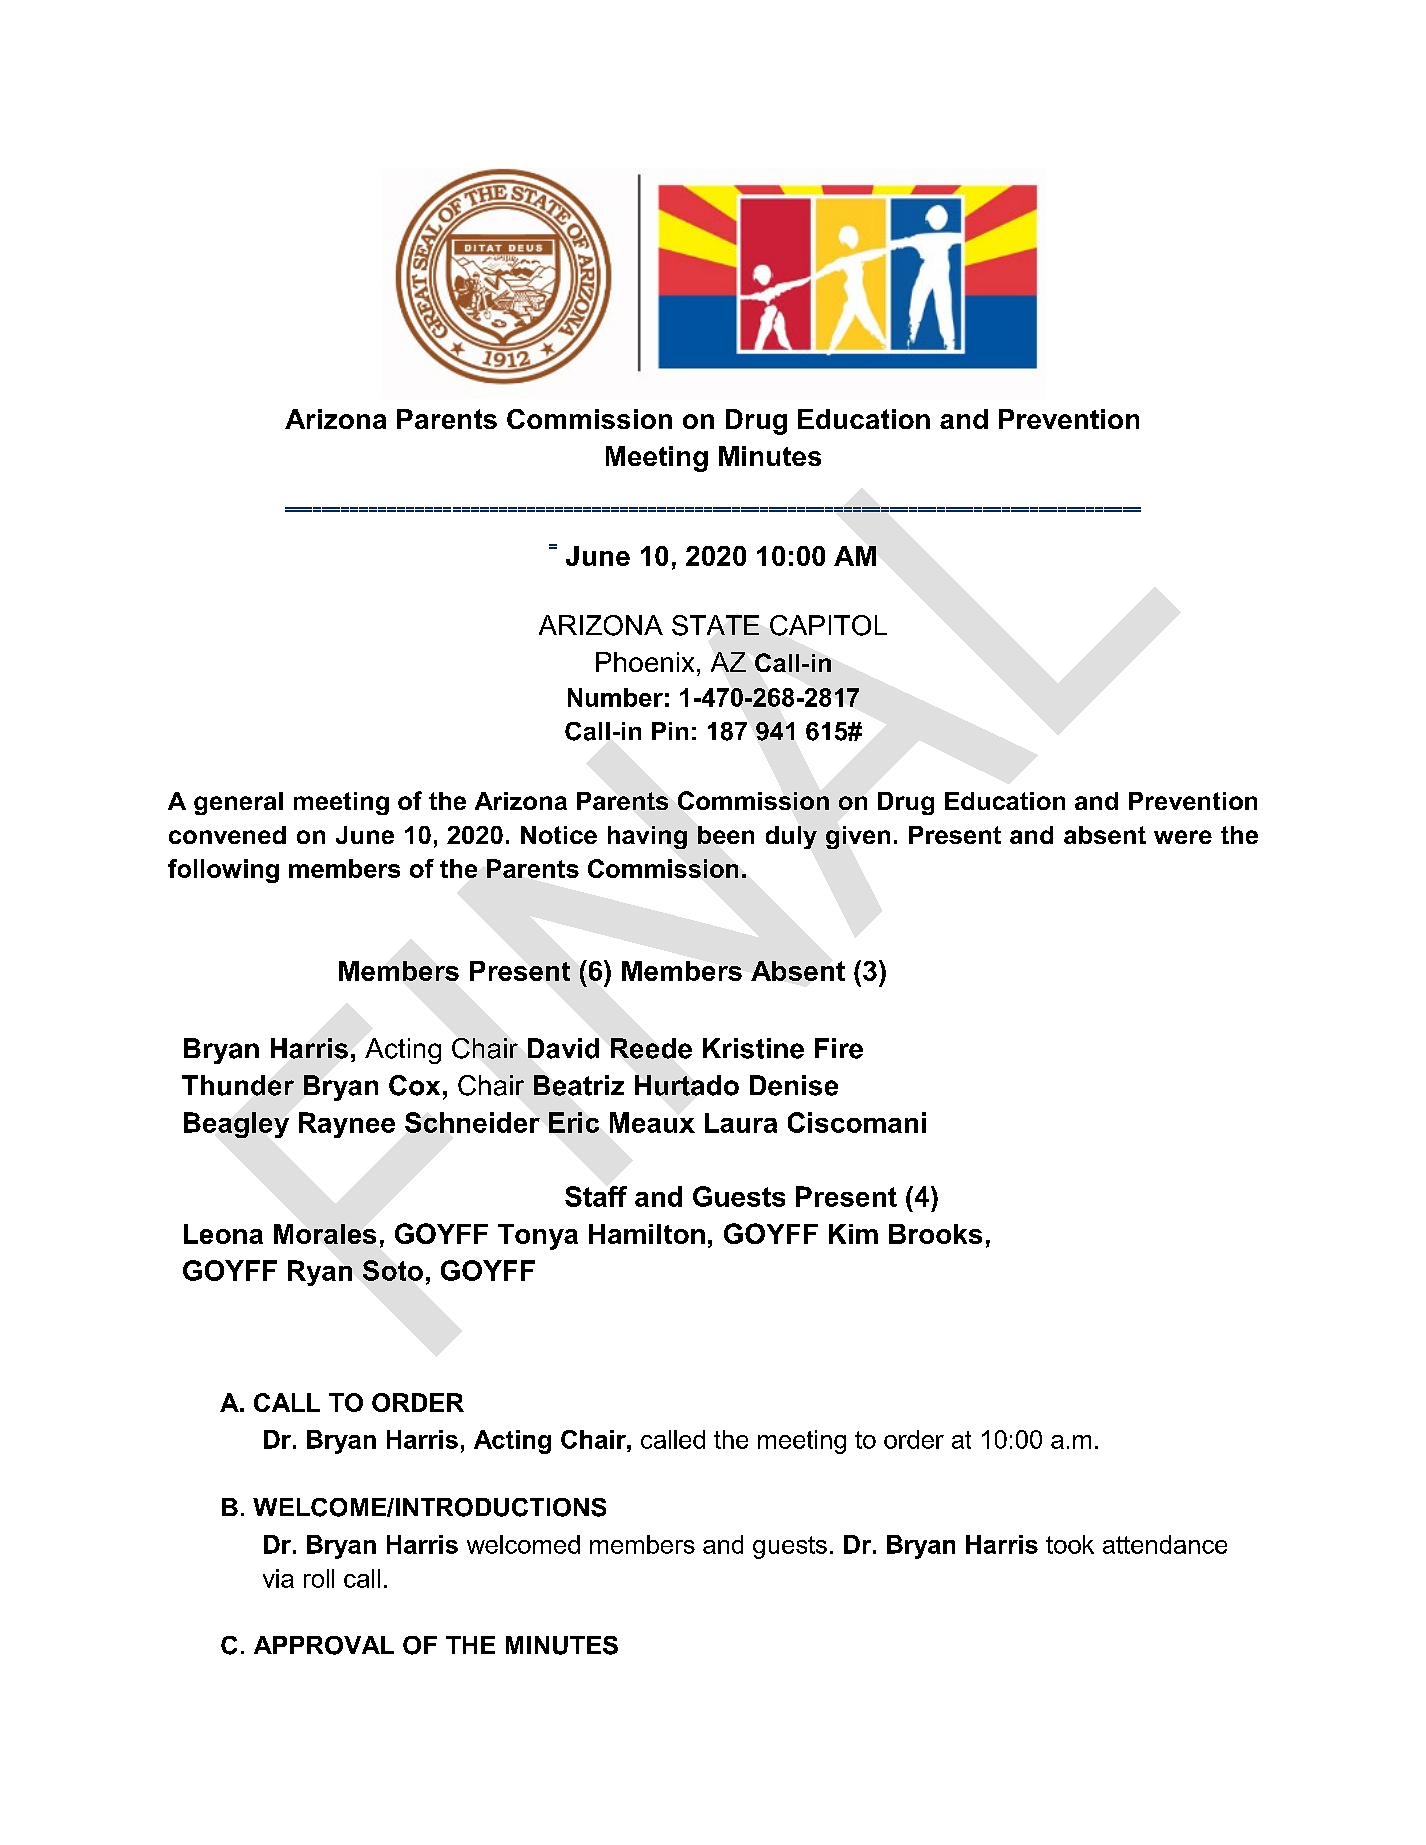  I want to click on Brooks, so click(935, 1234).
